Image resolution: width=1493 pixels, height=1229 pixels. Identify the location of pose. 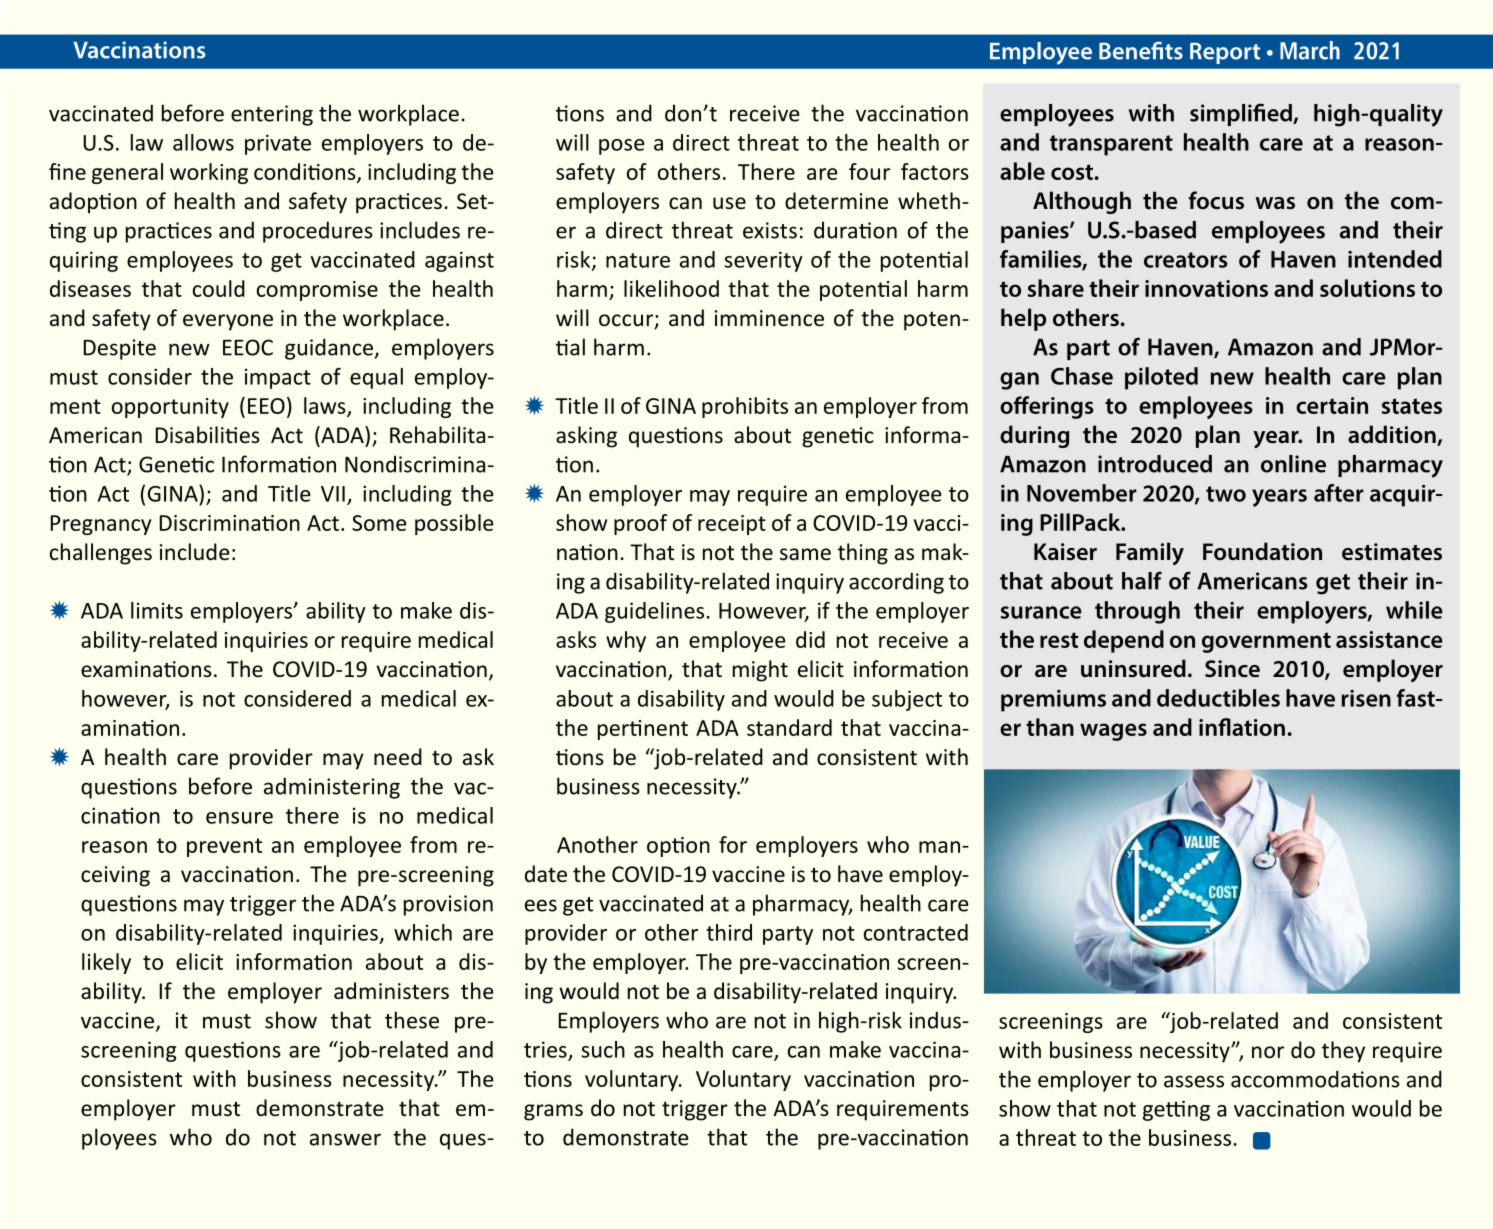
(621, 147).
